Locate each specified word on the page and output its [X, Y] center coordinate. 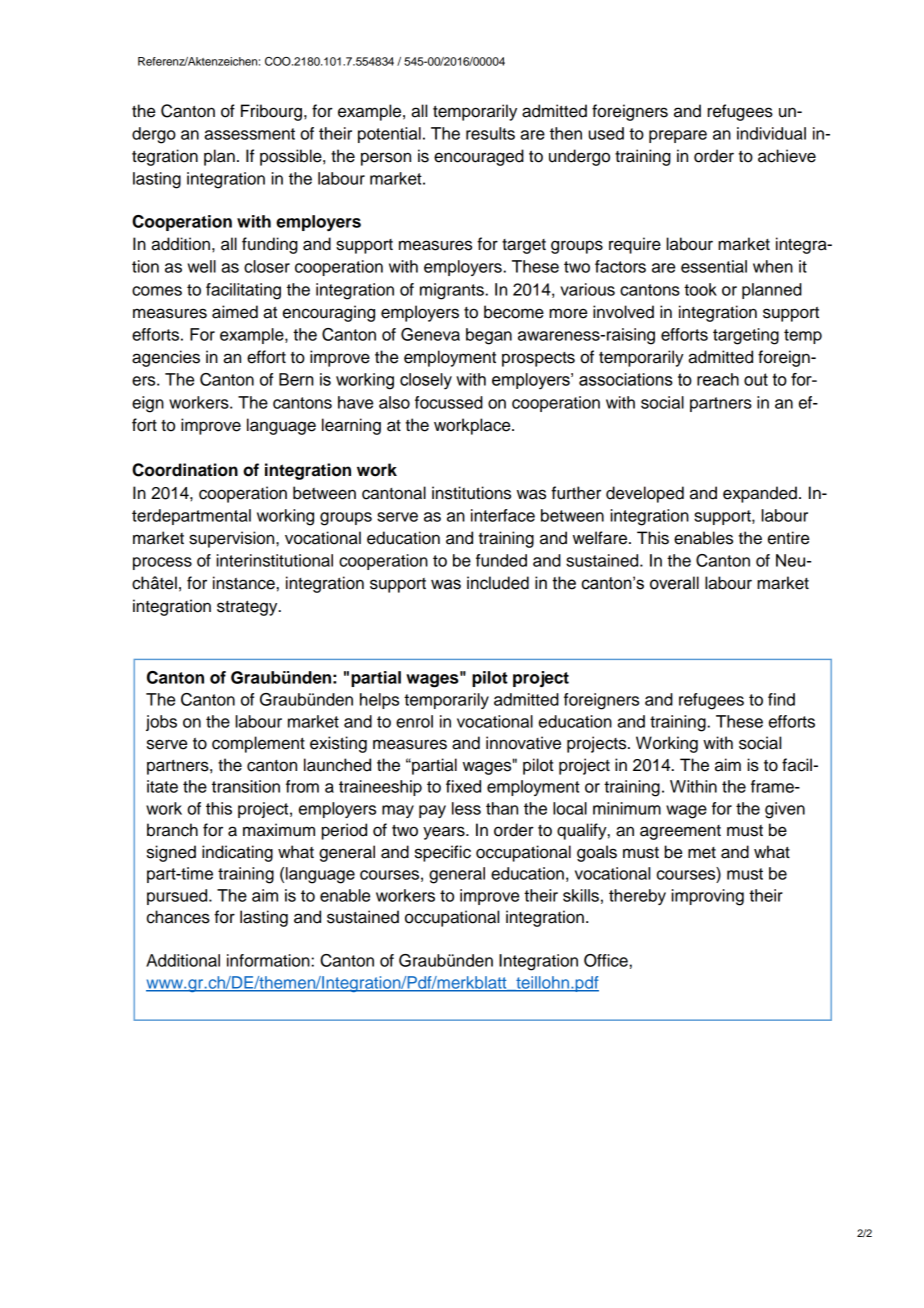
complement [258, 744]
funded [501, 560]
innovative [523, 743]
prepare [678, 136]
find [781, 699]
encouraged [479, 157]
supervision [233, 539]
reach [718, 379]
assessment [249, 134]
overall [674, 583]
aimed [235, 312]
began [489, 336]
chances [178, 917]
